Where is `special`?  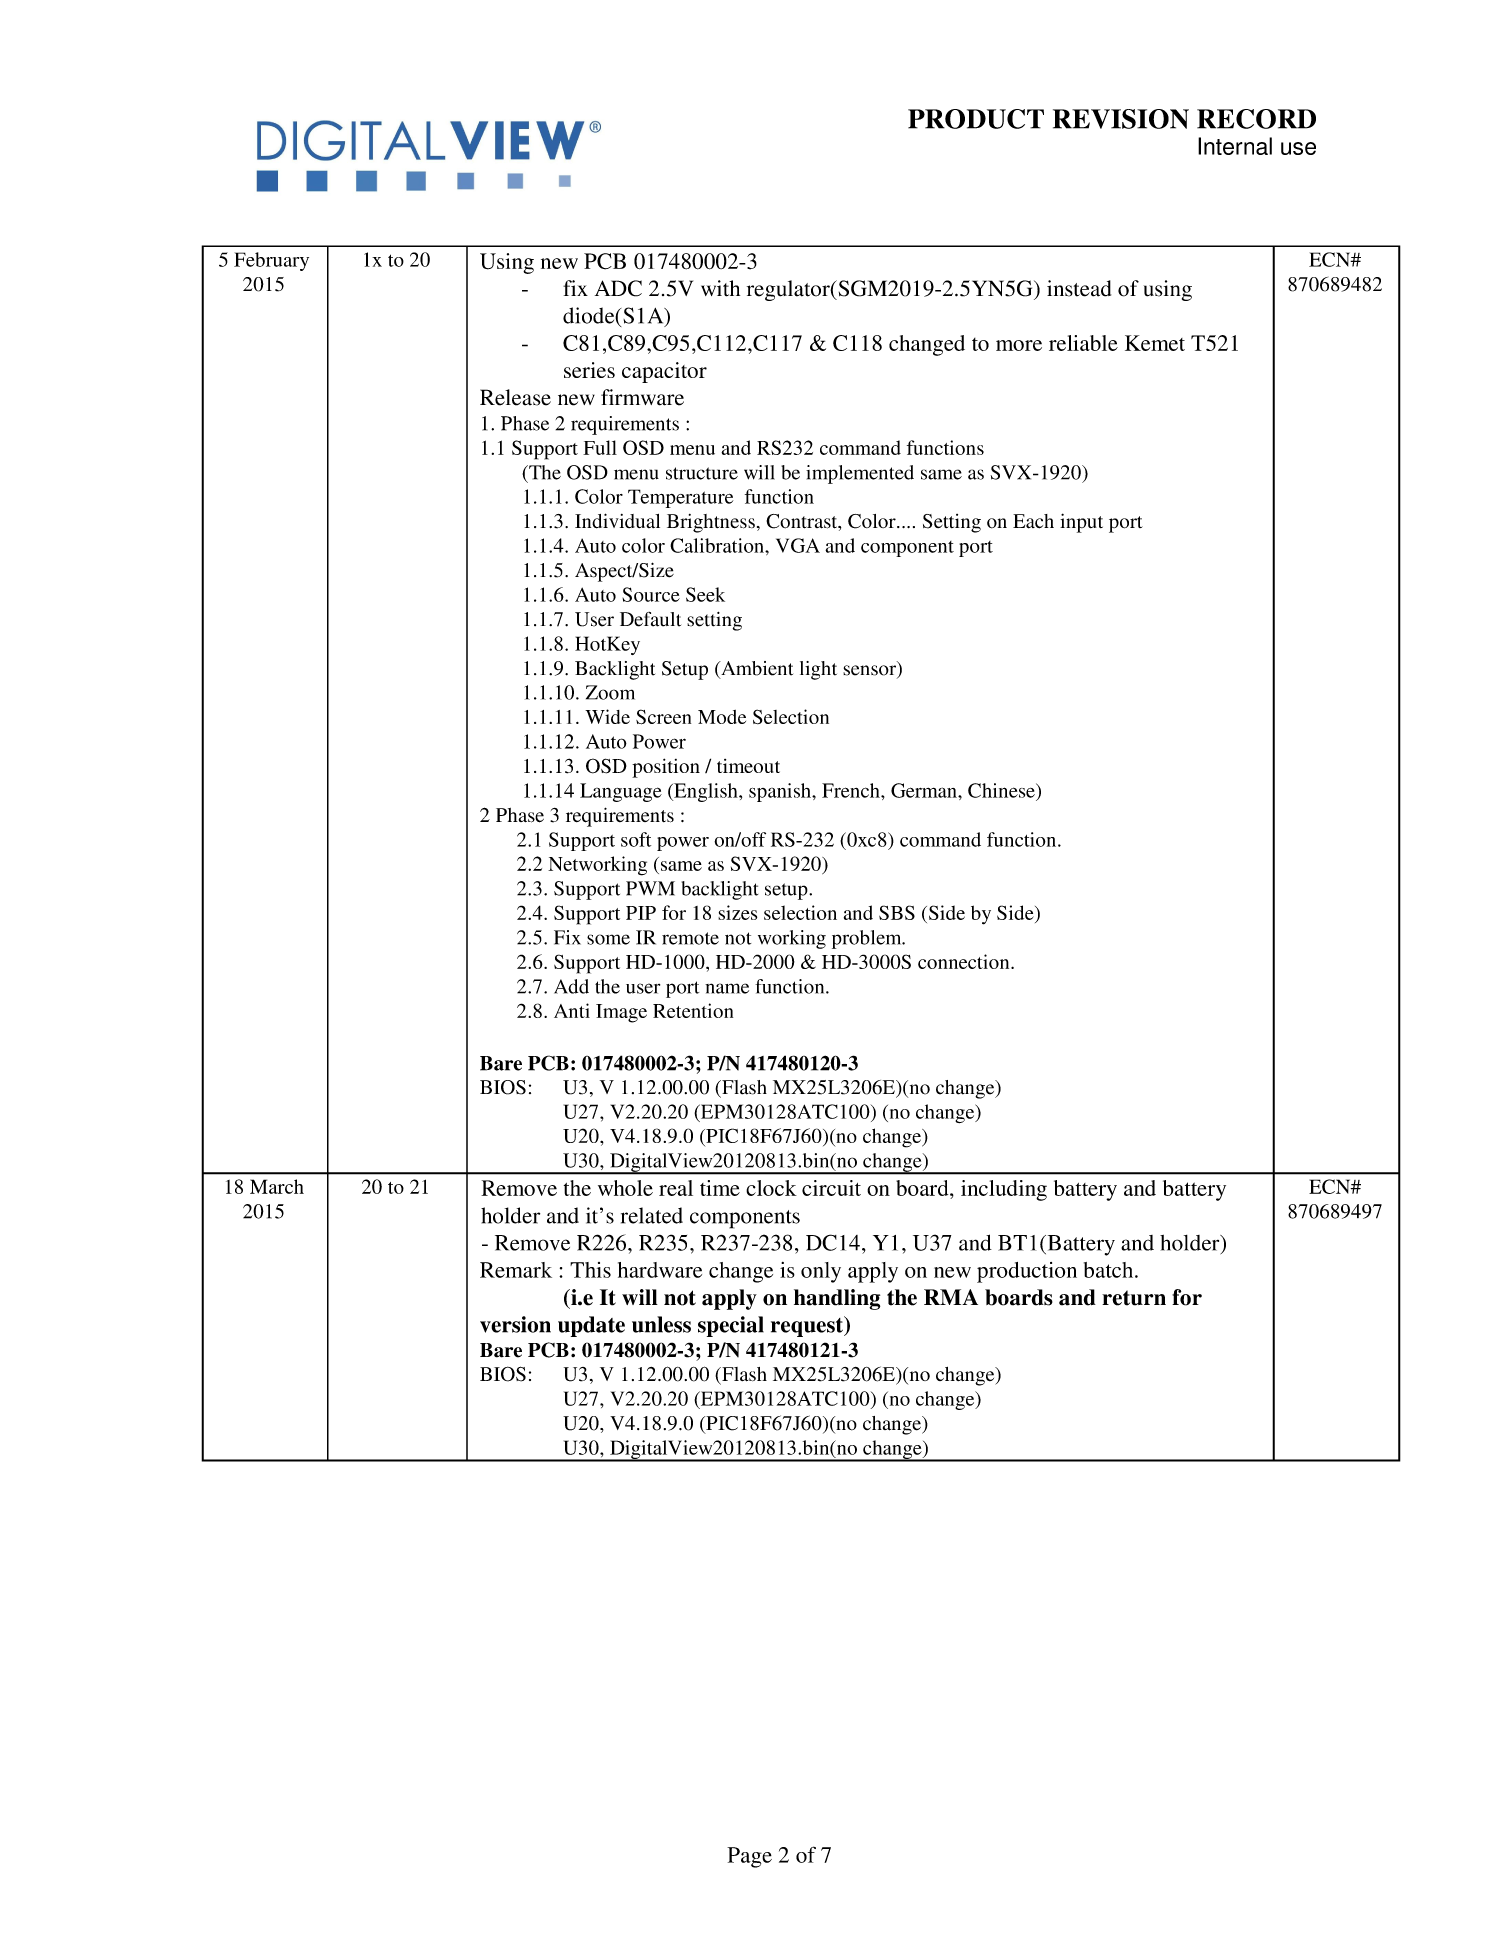 special is located at coordinates (731, 1326).
